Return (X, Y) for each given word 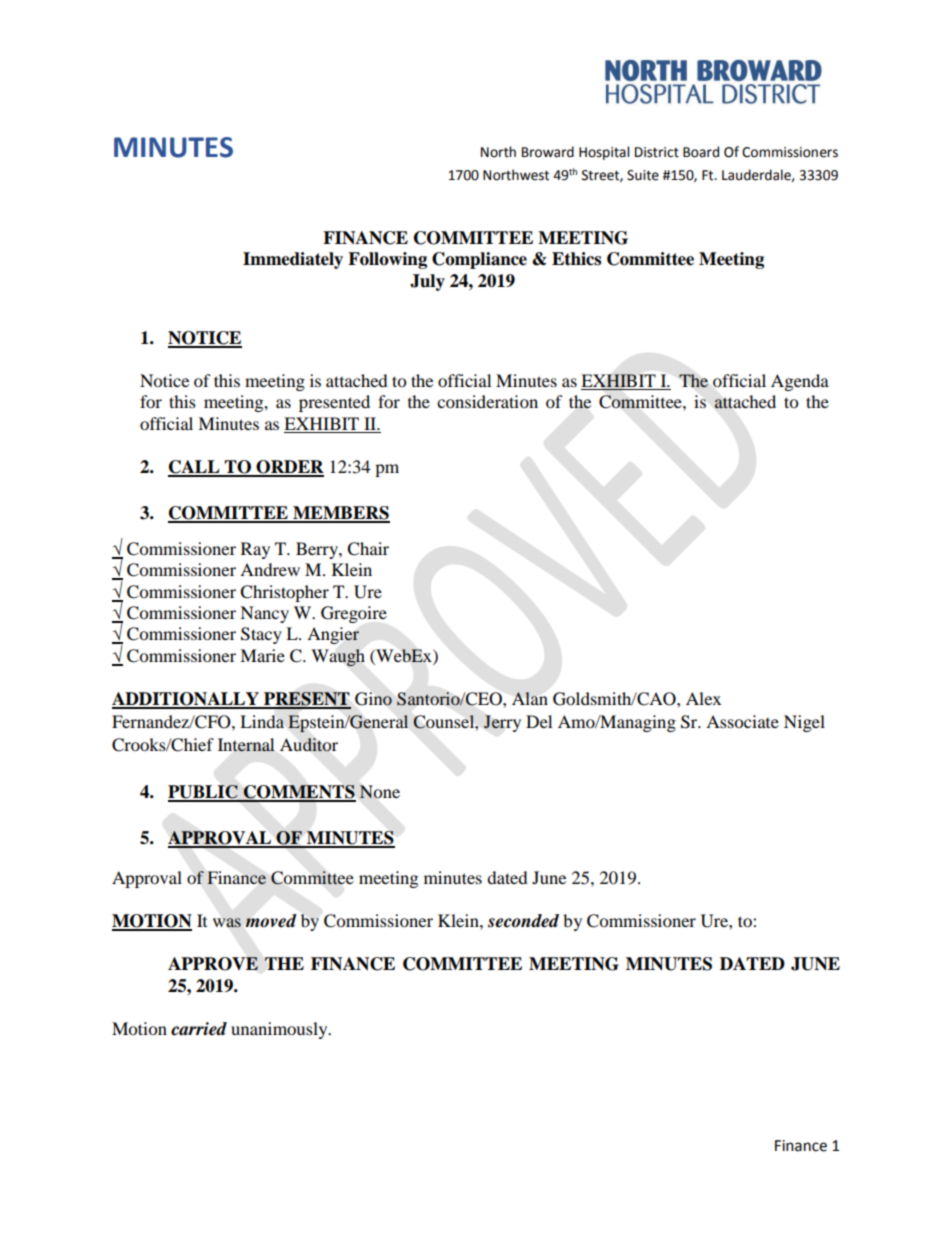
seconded (523, 921)
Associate (742, 721)
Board (701, 152)
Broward (548, 152)
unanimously (280, 1030)
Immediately (293, 260)
